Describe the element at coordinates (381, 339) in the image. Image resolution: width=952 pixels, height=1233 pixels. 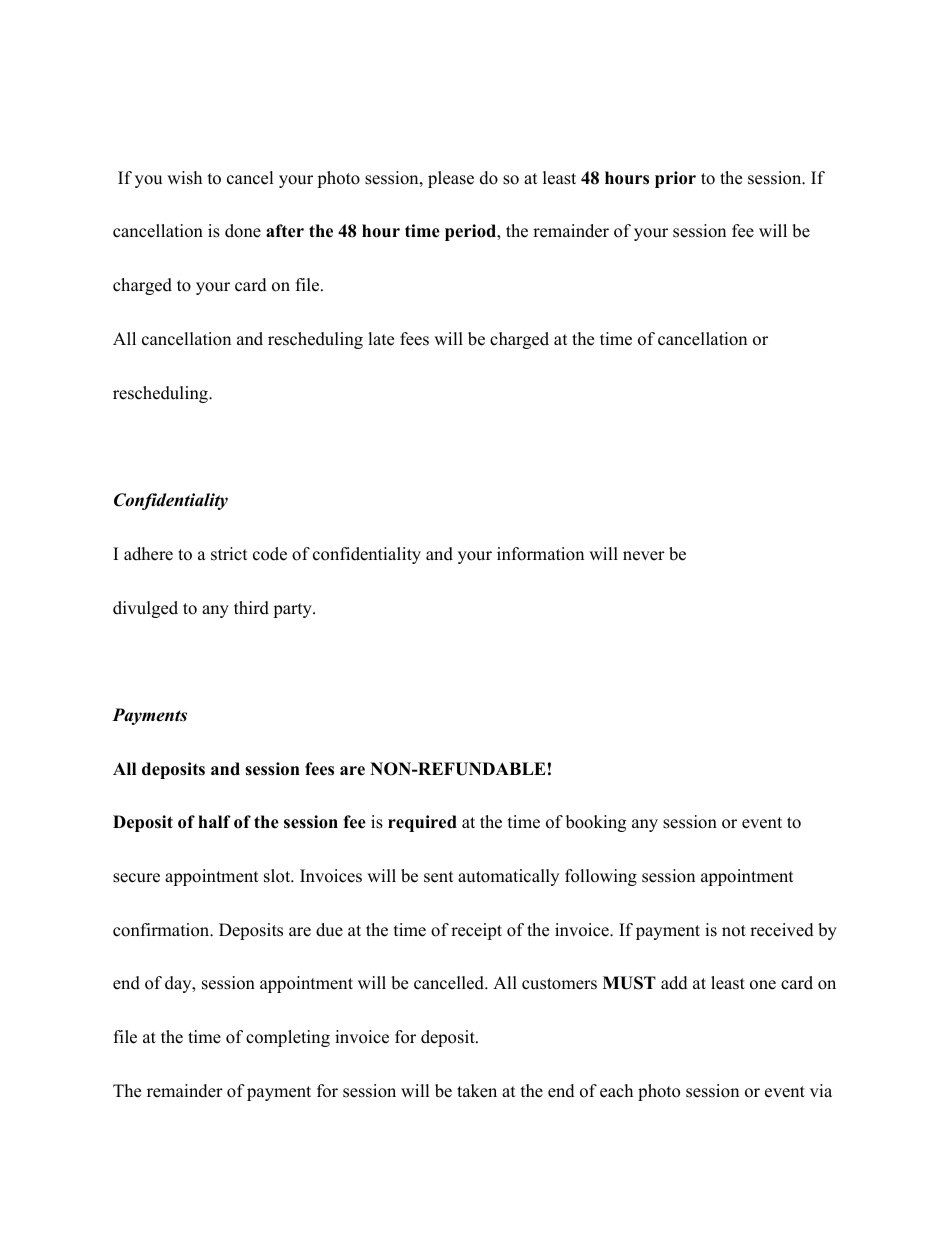
I see `late` at that location.
